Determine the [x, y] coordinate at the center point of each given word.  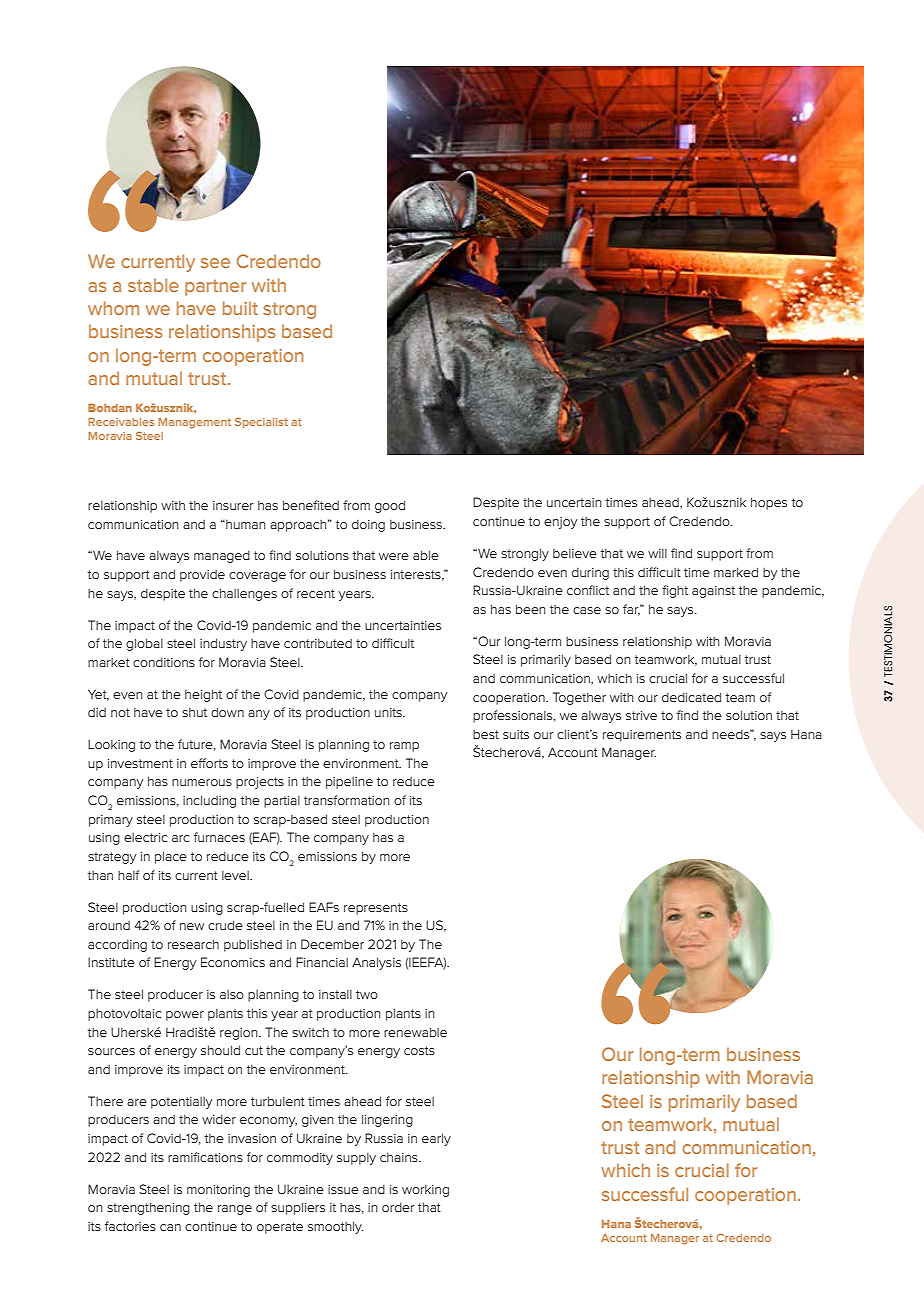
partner [215, 288]
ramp [404, 747]
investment [140, 763]
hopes [769, 503]
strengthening [148, 1208]
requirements [642, 736]
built [240, 308]
